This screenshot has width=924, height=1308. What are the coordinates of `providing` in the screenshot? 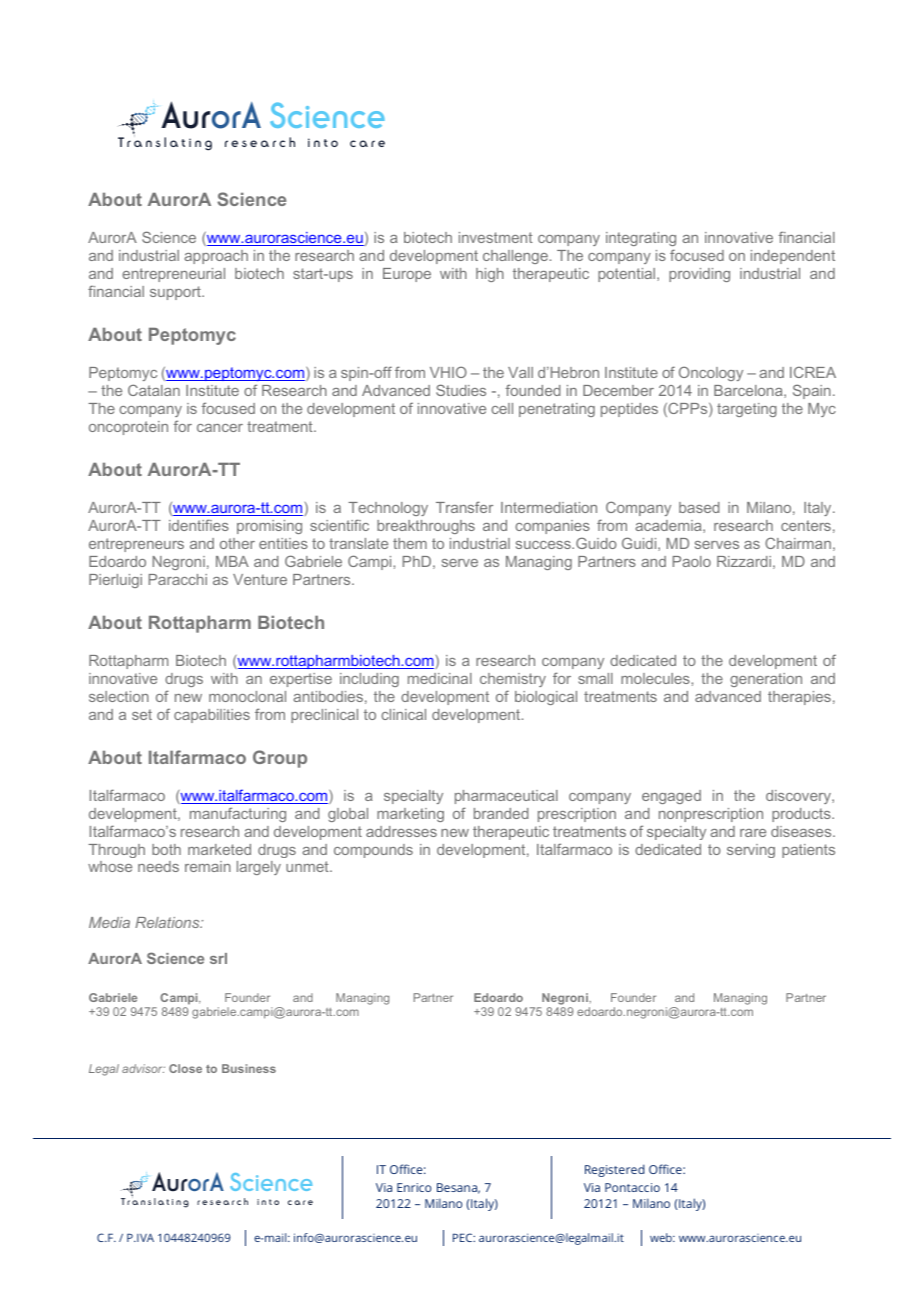 It's located at (699, 275).
